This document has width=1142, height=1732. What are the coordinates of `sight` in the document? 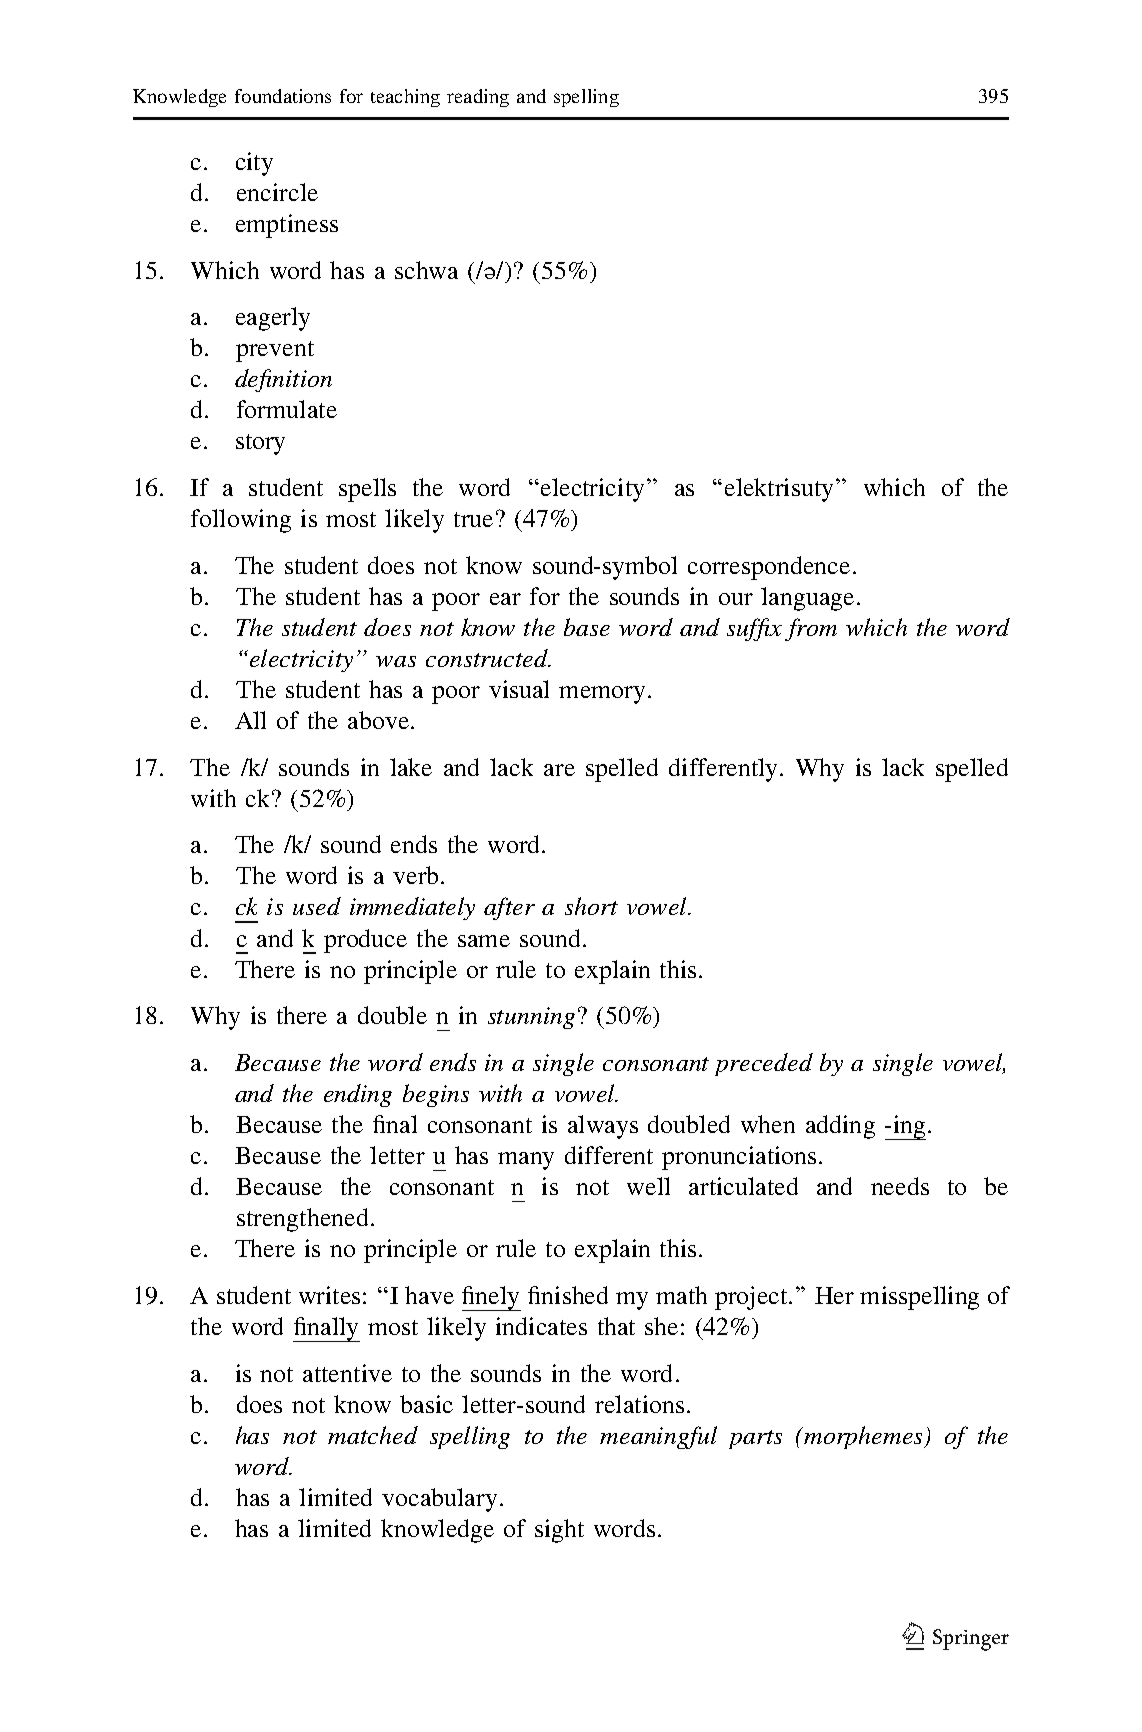 It's located at (559, 1531).
